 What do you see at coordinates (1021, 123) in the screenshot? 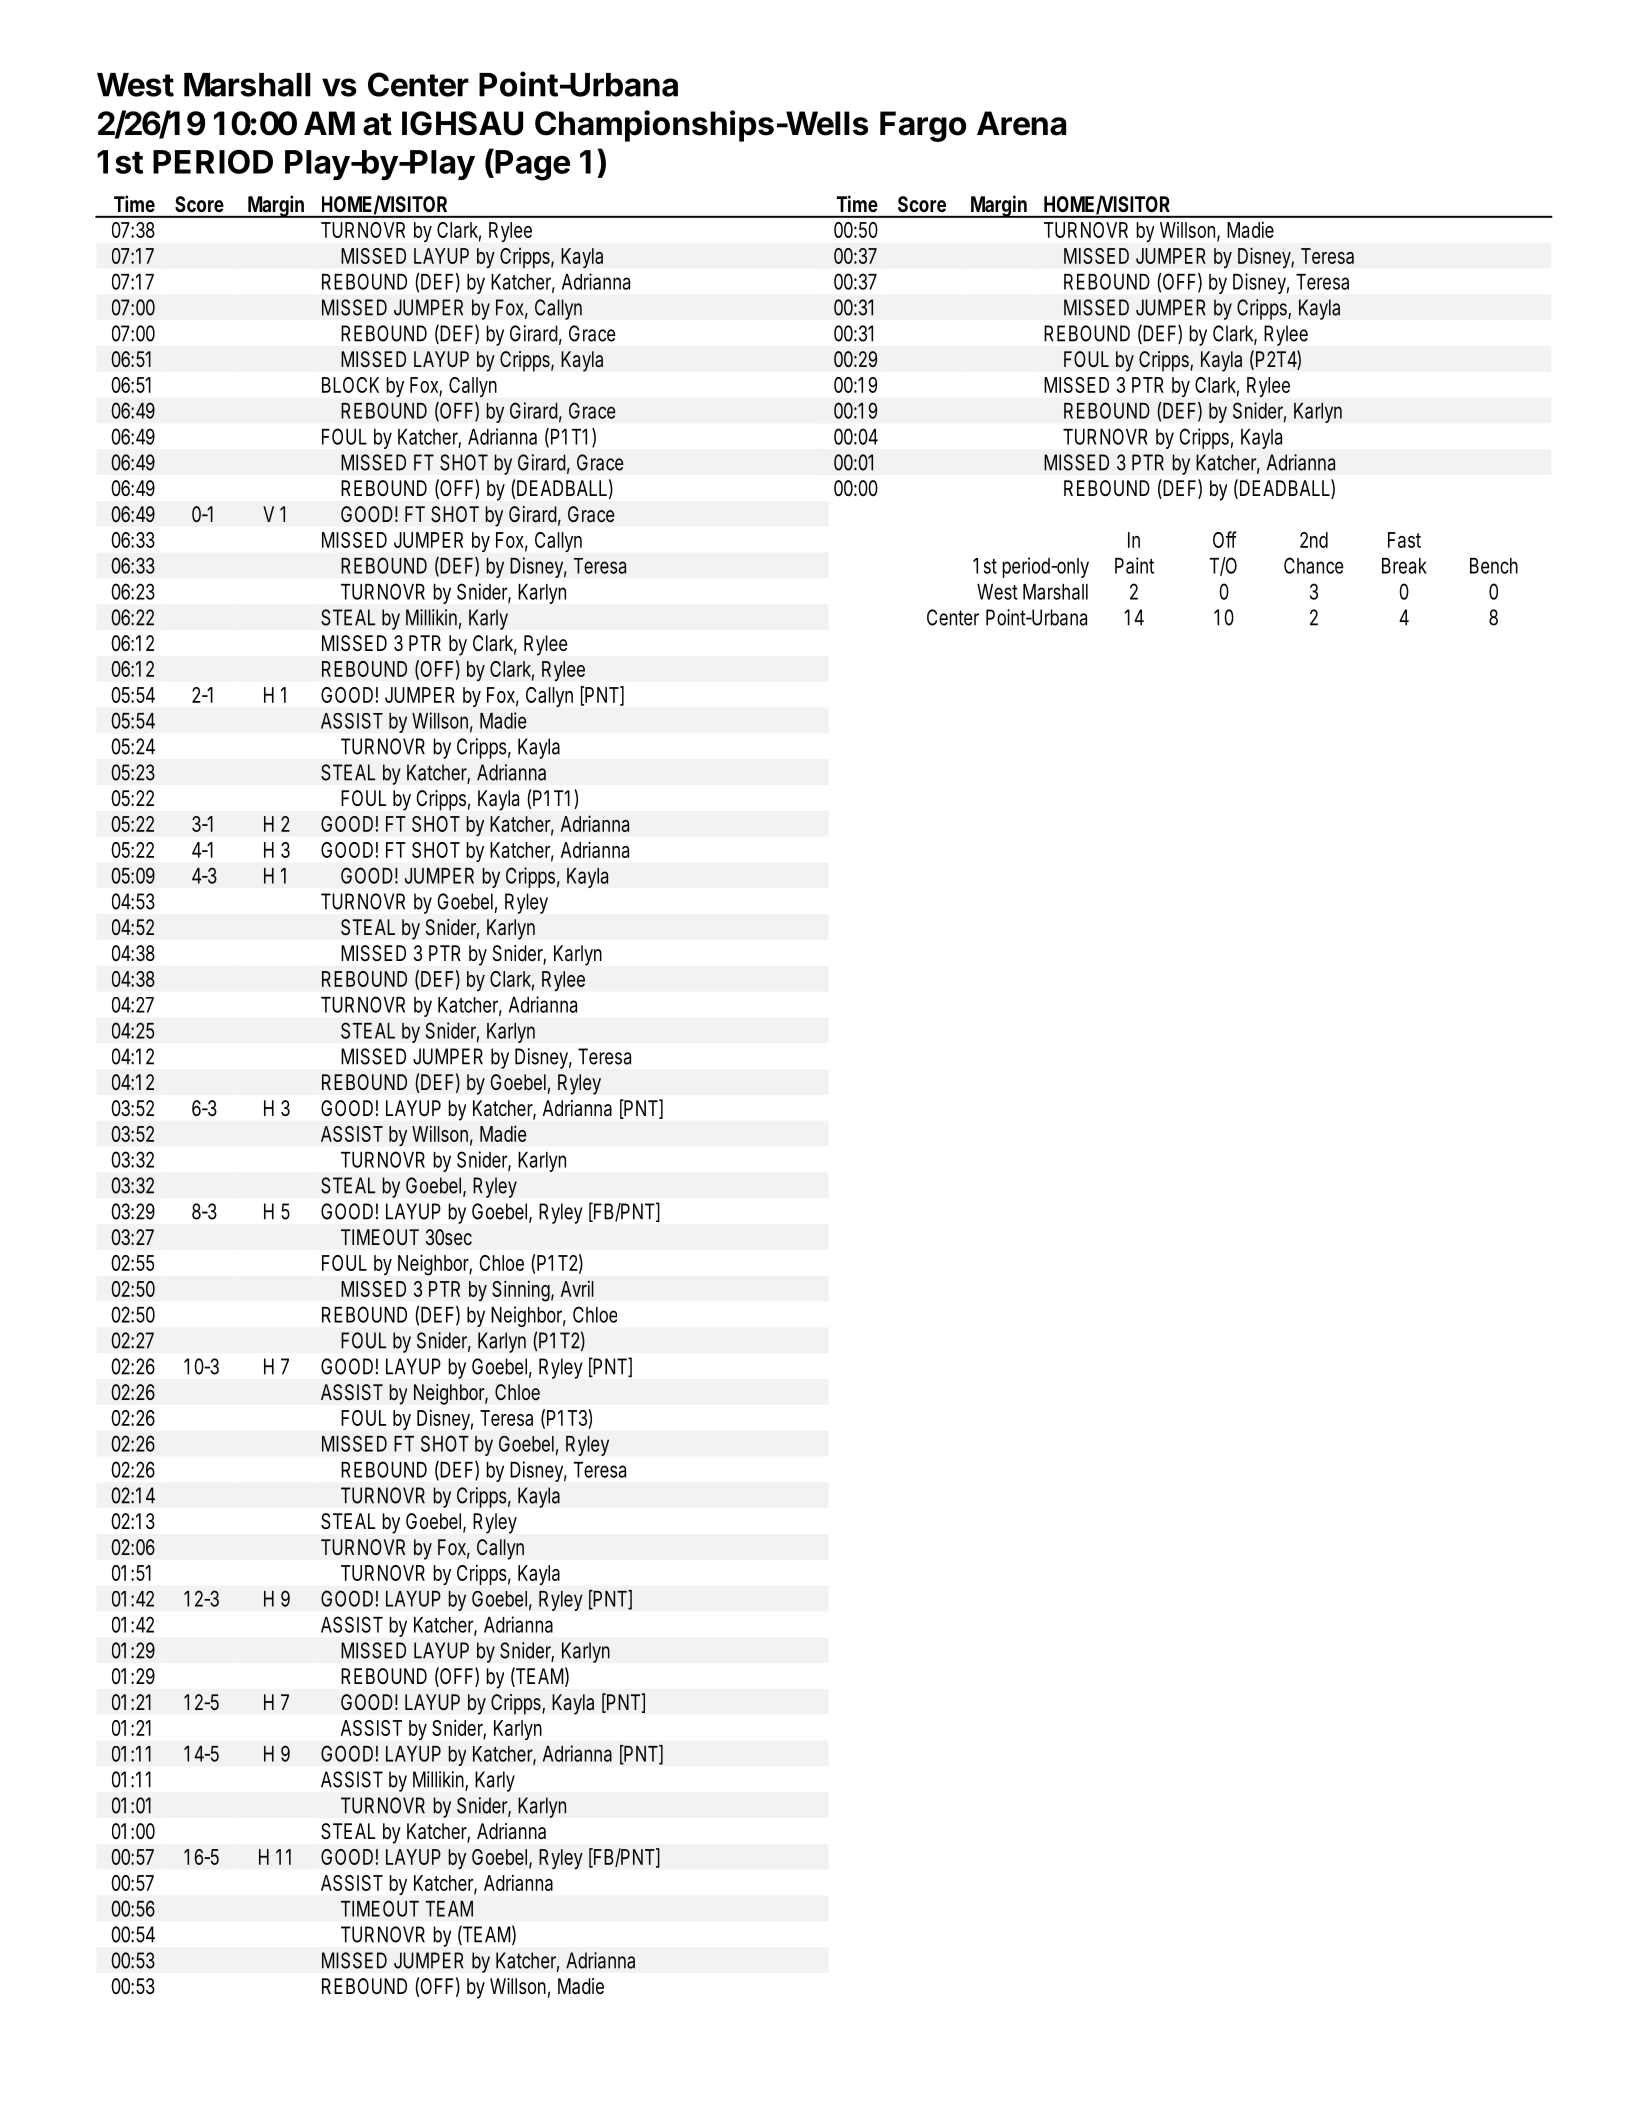
I see `Arena` at bounding box center [1021, 123].
